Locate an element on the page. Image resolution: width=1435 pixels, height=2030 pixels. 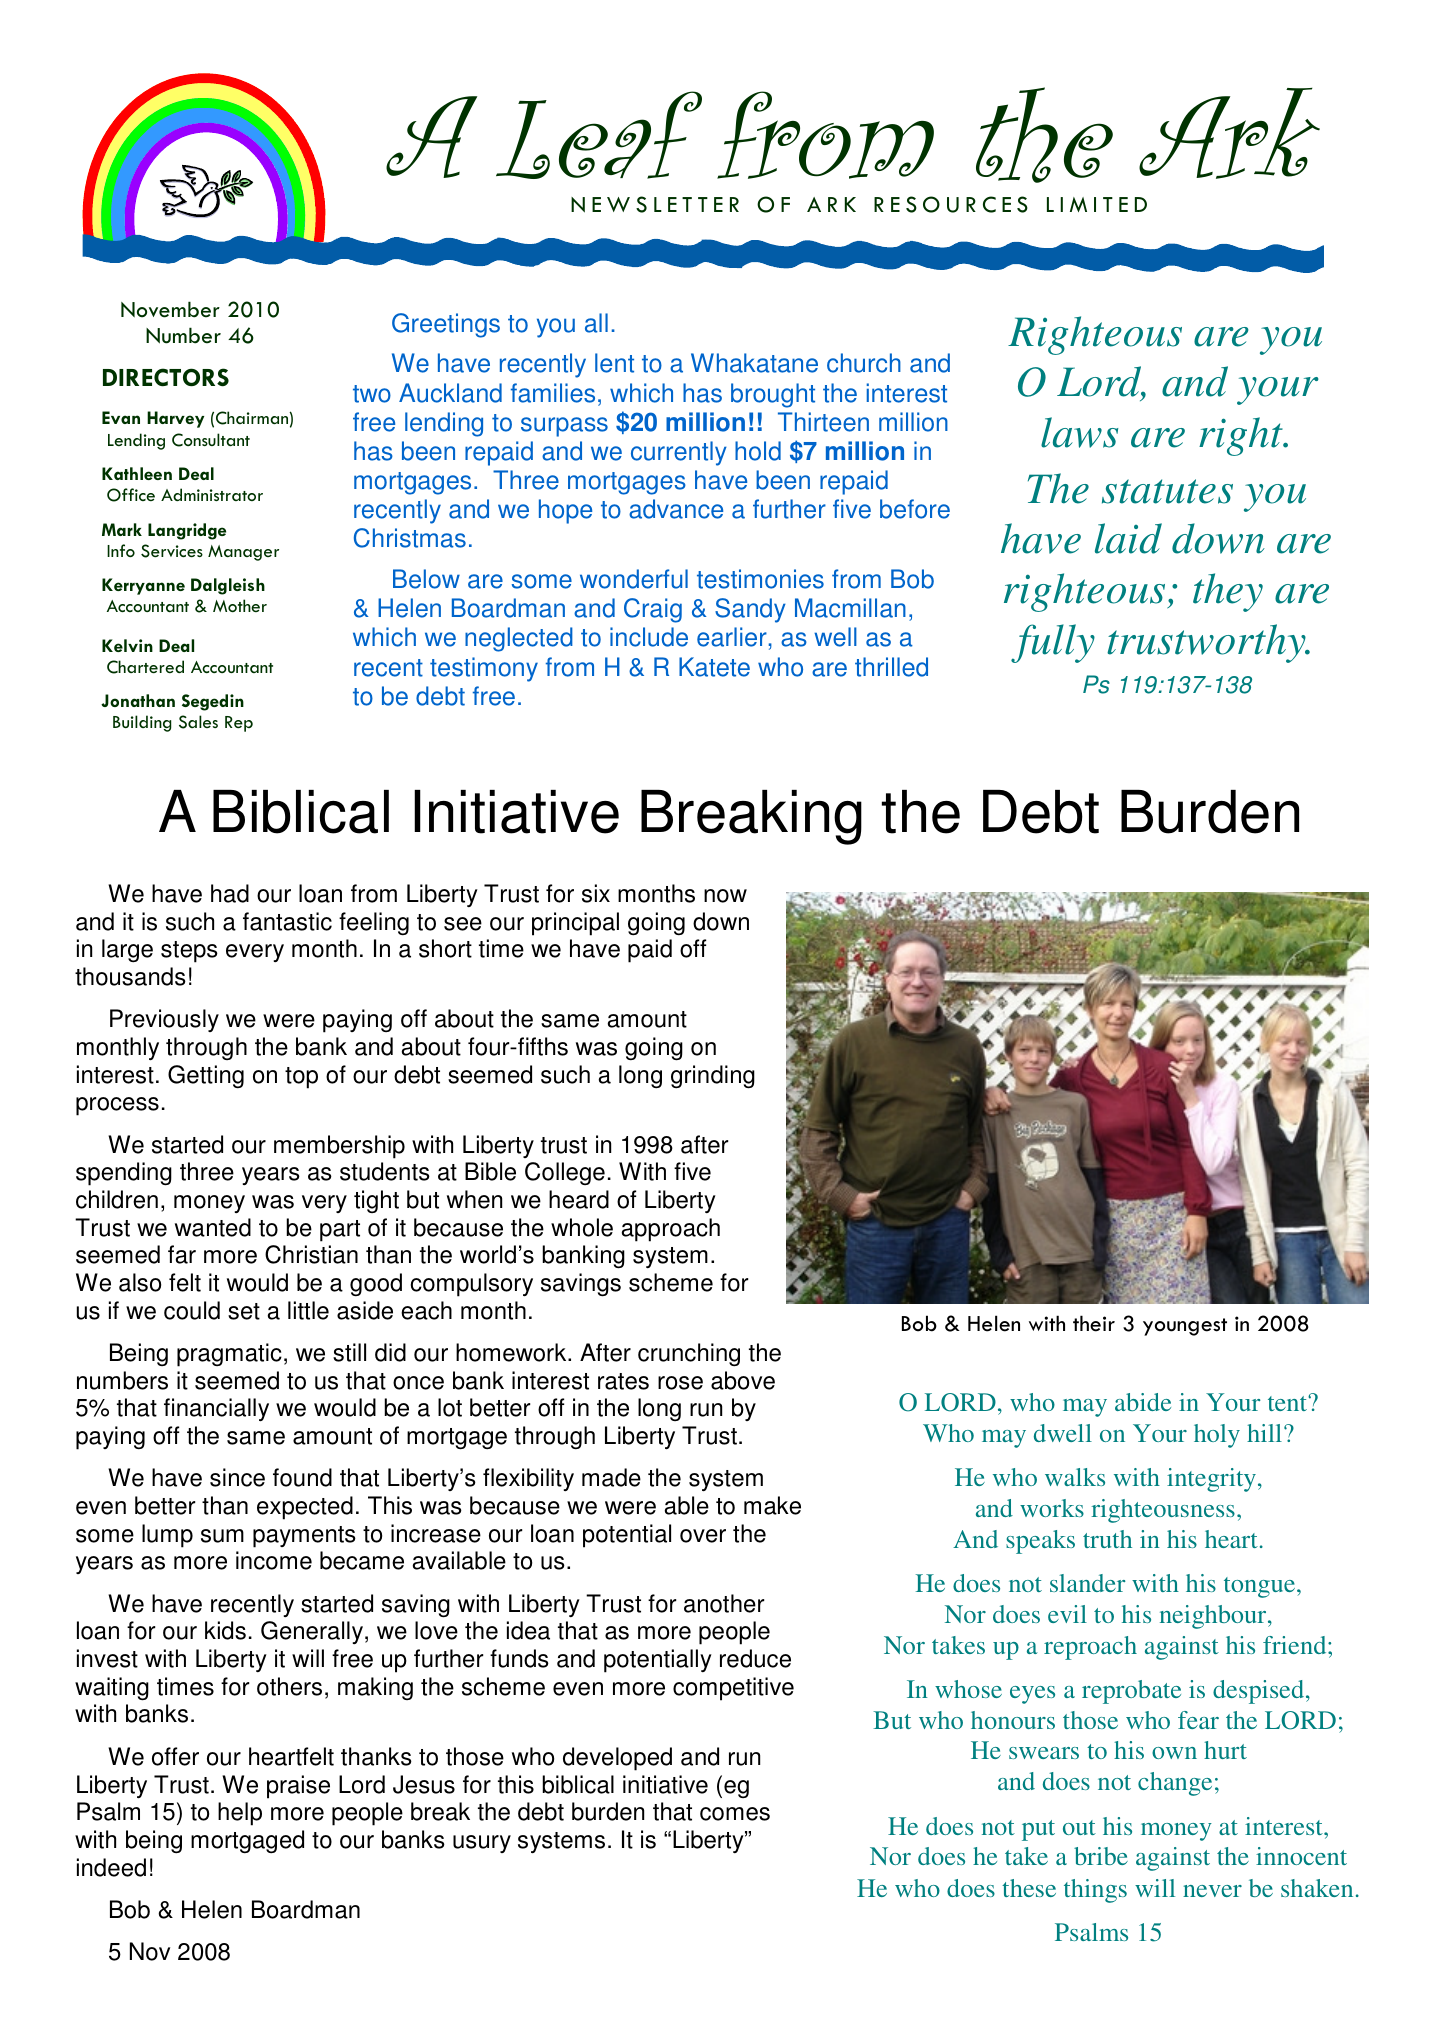
earlier is located at coordinates (732, 637).
